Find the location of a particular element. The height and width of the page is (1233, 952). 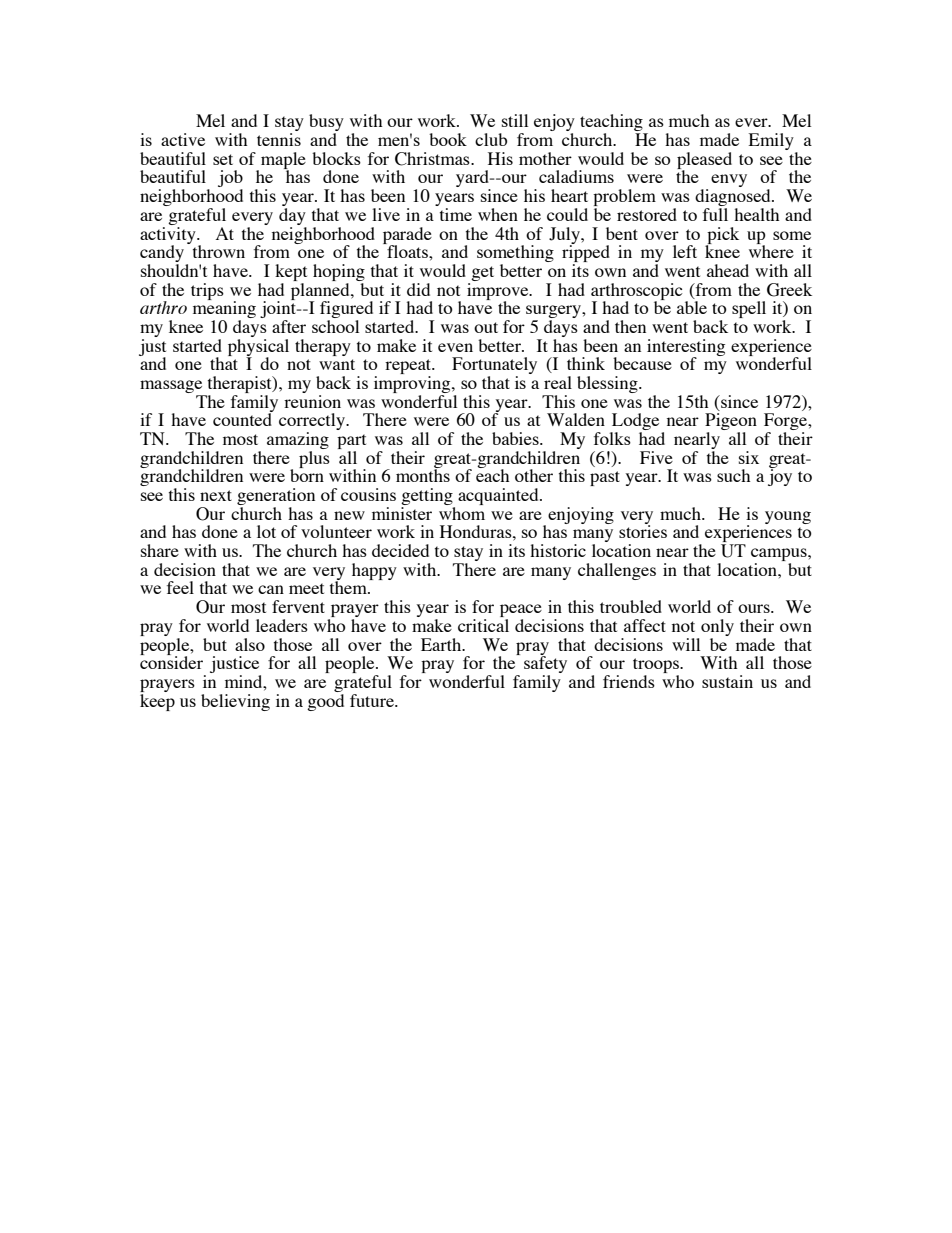

trips is located at coordinates (207, 291).
